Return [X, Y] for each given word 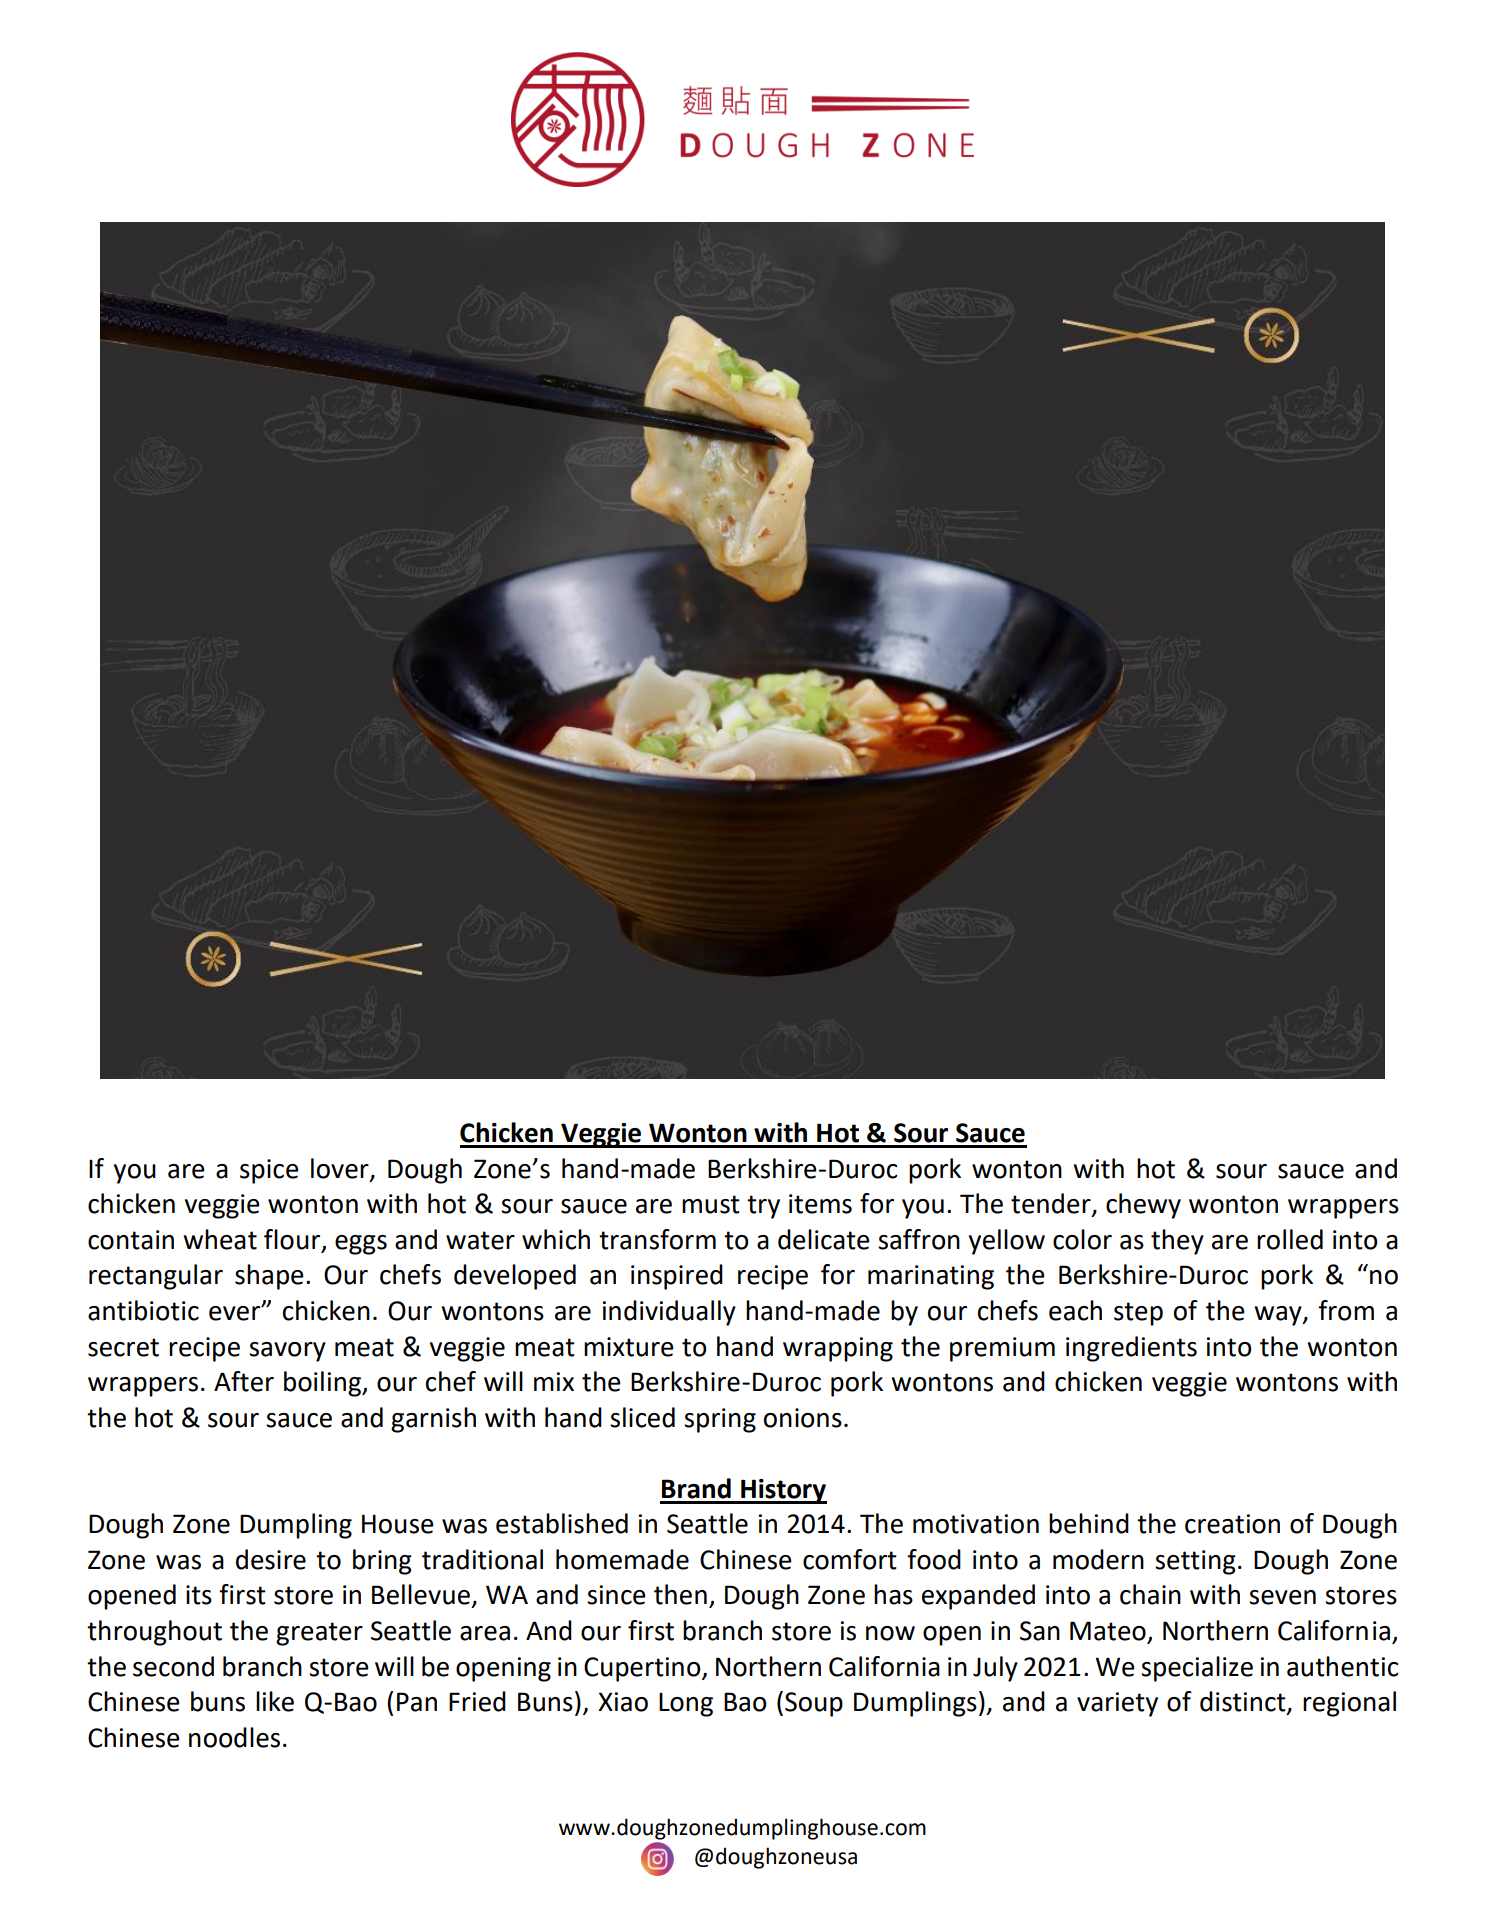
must [711, 1204]
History [783, 1491]
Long [686, 1705]
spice [269, 1171]
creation [1232, 1524]
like [275, 1701]
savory [287, 1352]
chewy [1143, 1206]
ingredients [1131, 1349]
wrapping [838, 1349]
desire [271, 1559]
